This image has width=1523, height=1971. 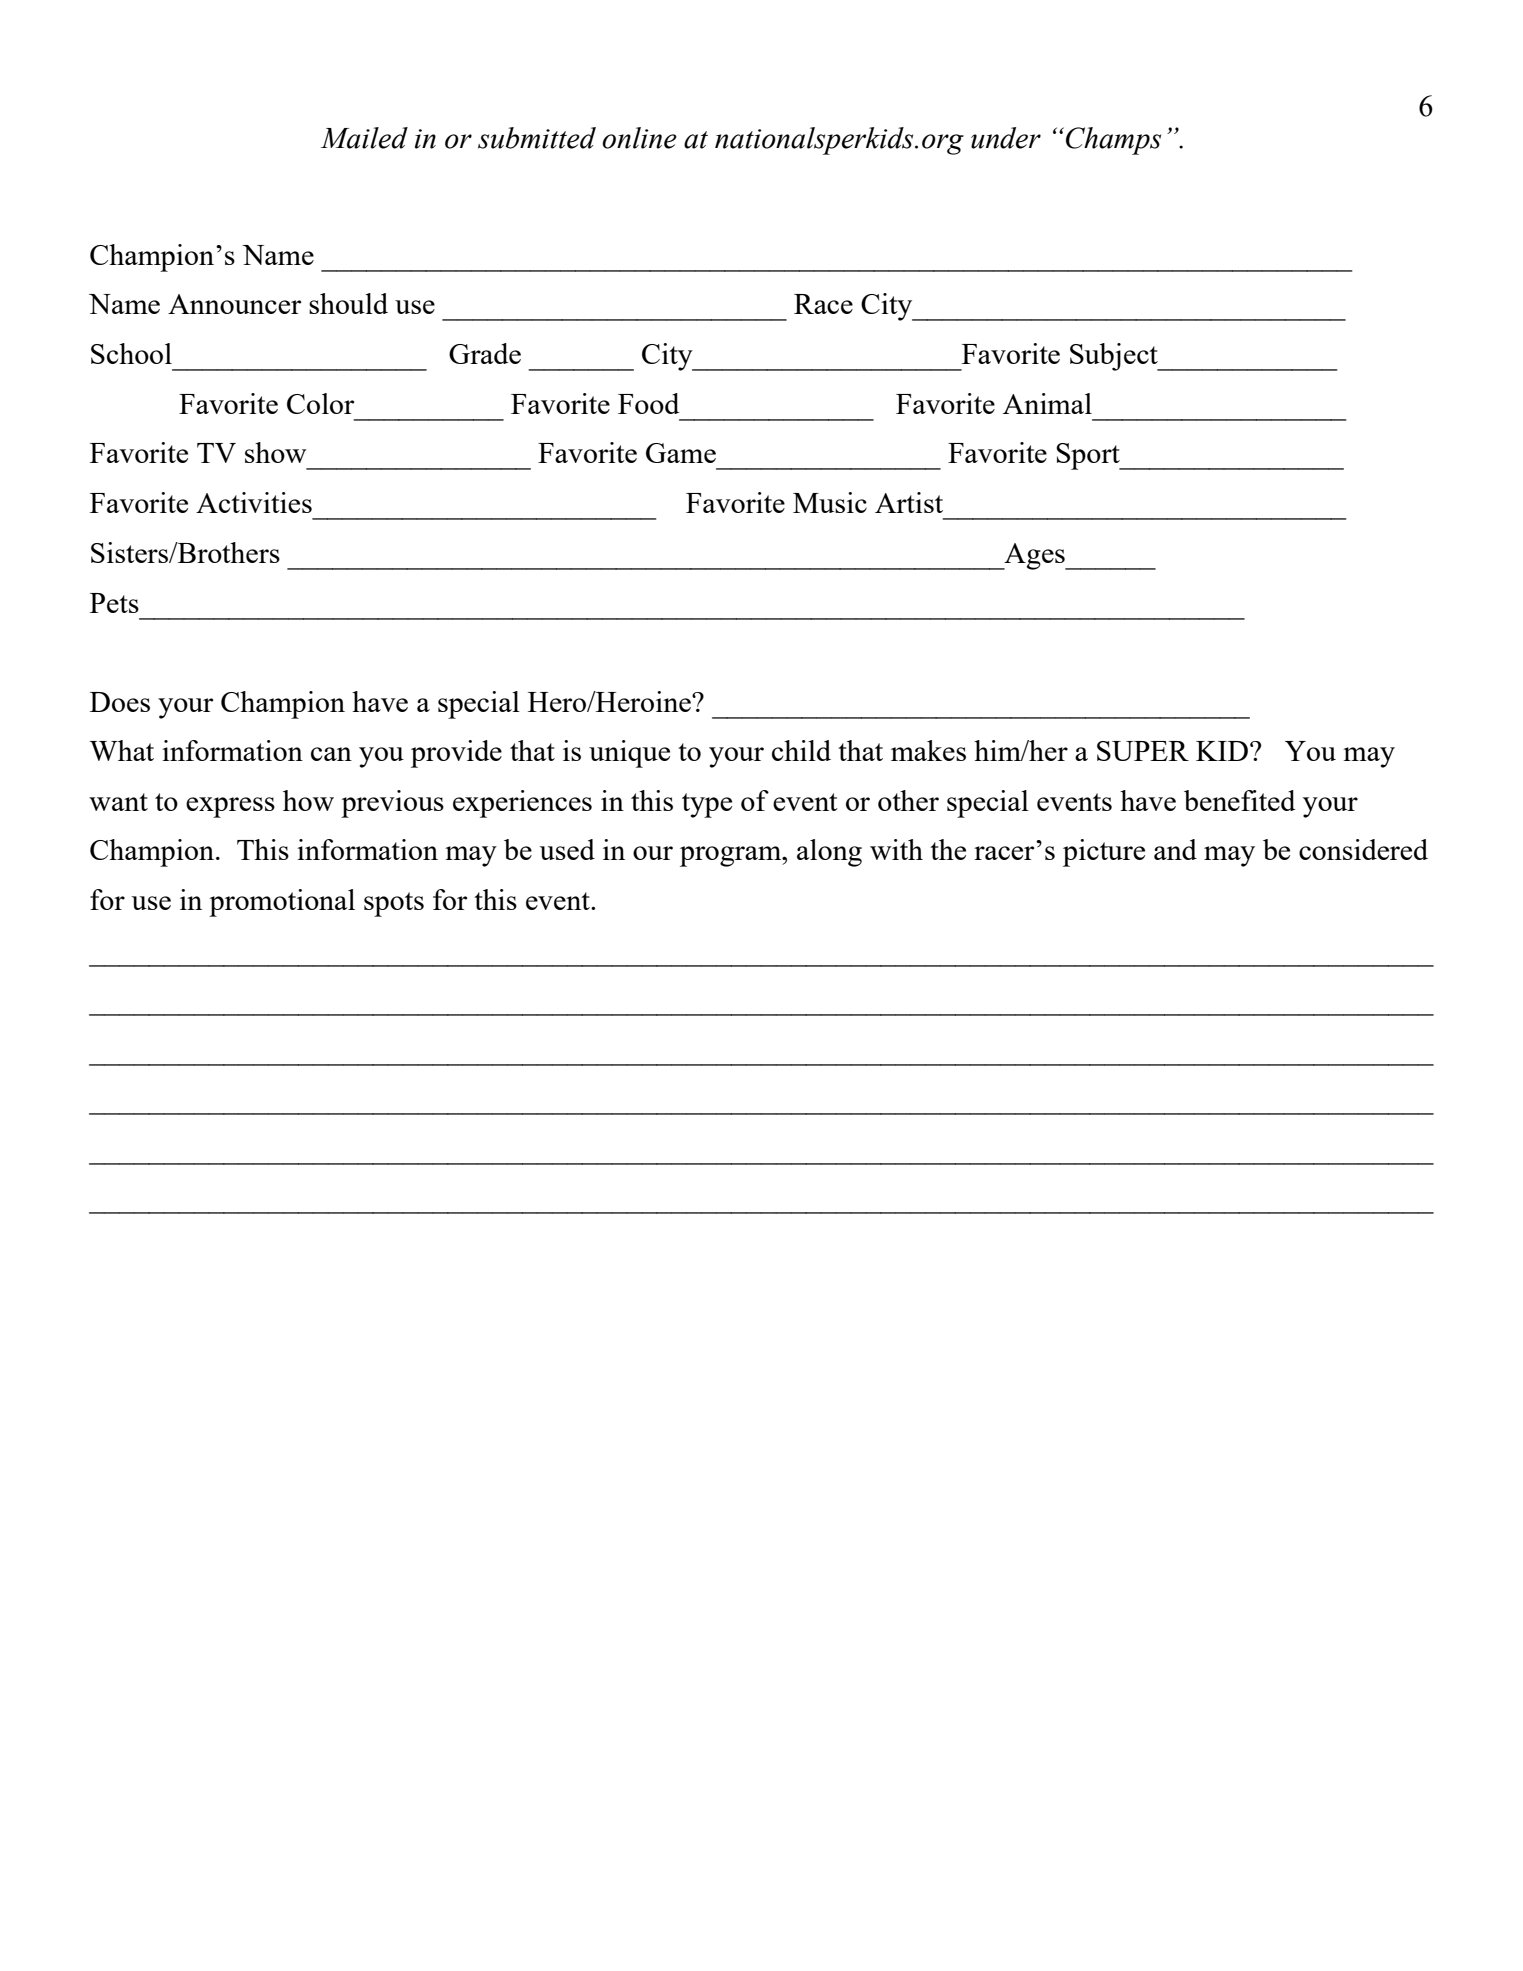 What do you see at coordinates (639, 138) in the image?
I see `online` at bounding box center [639, 138].
